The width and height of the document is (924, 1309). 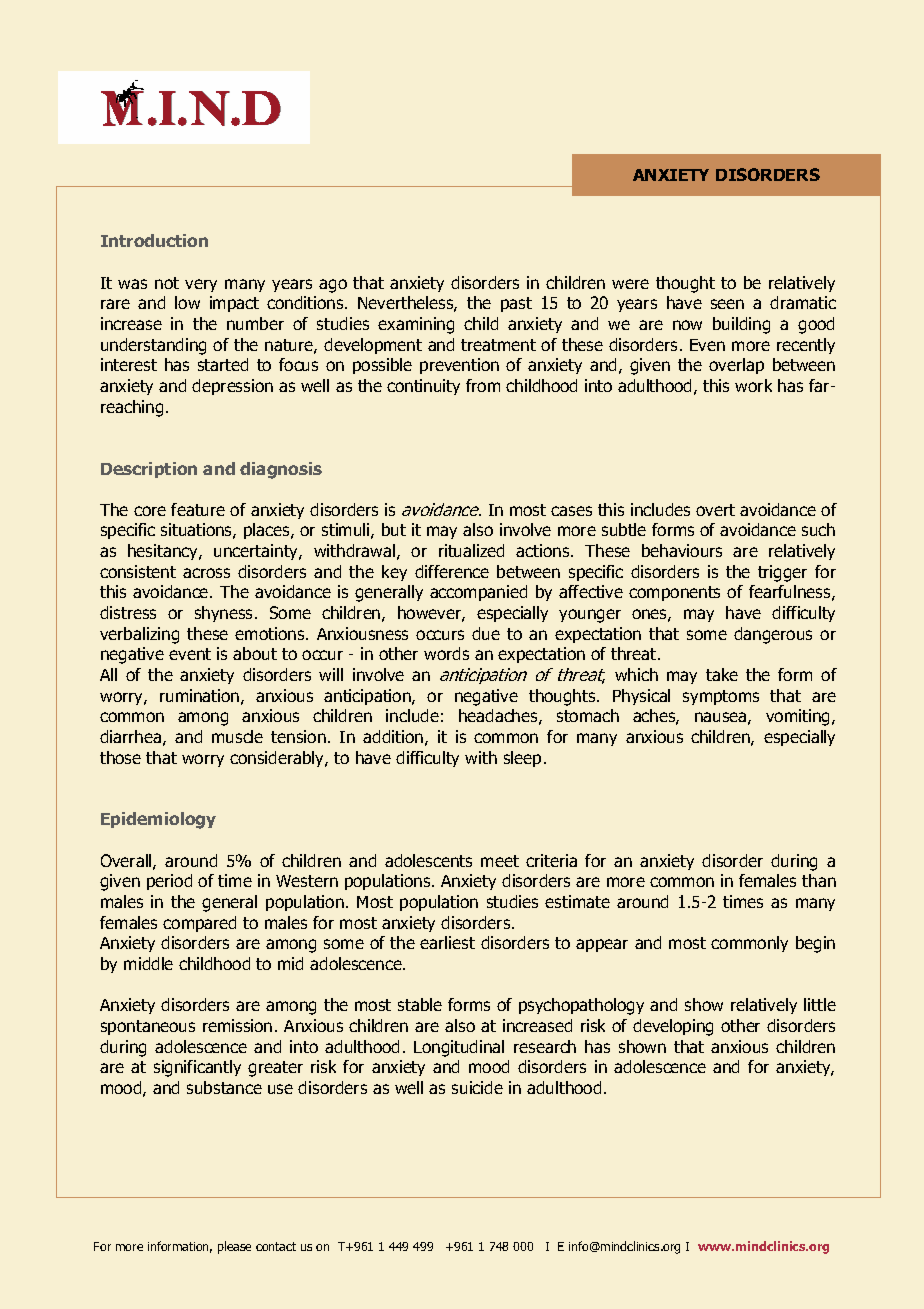 What do you see at coordinates (477, 1087) in the document?
I see `suicide` at bounding box center [477, 1087].
